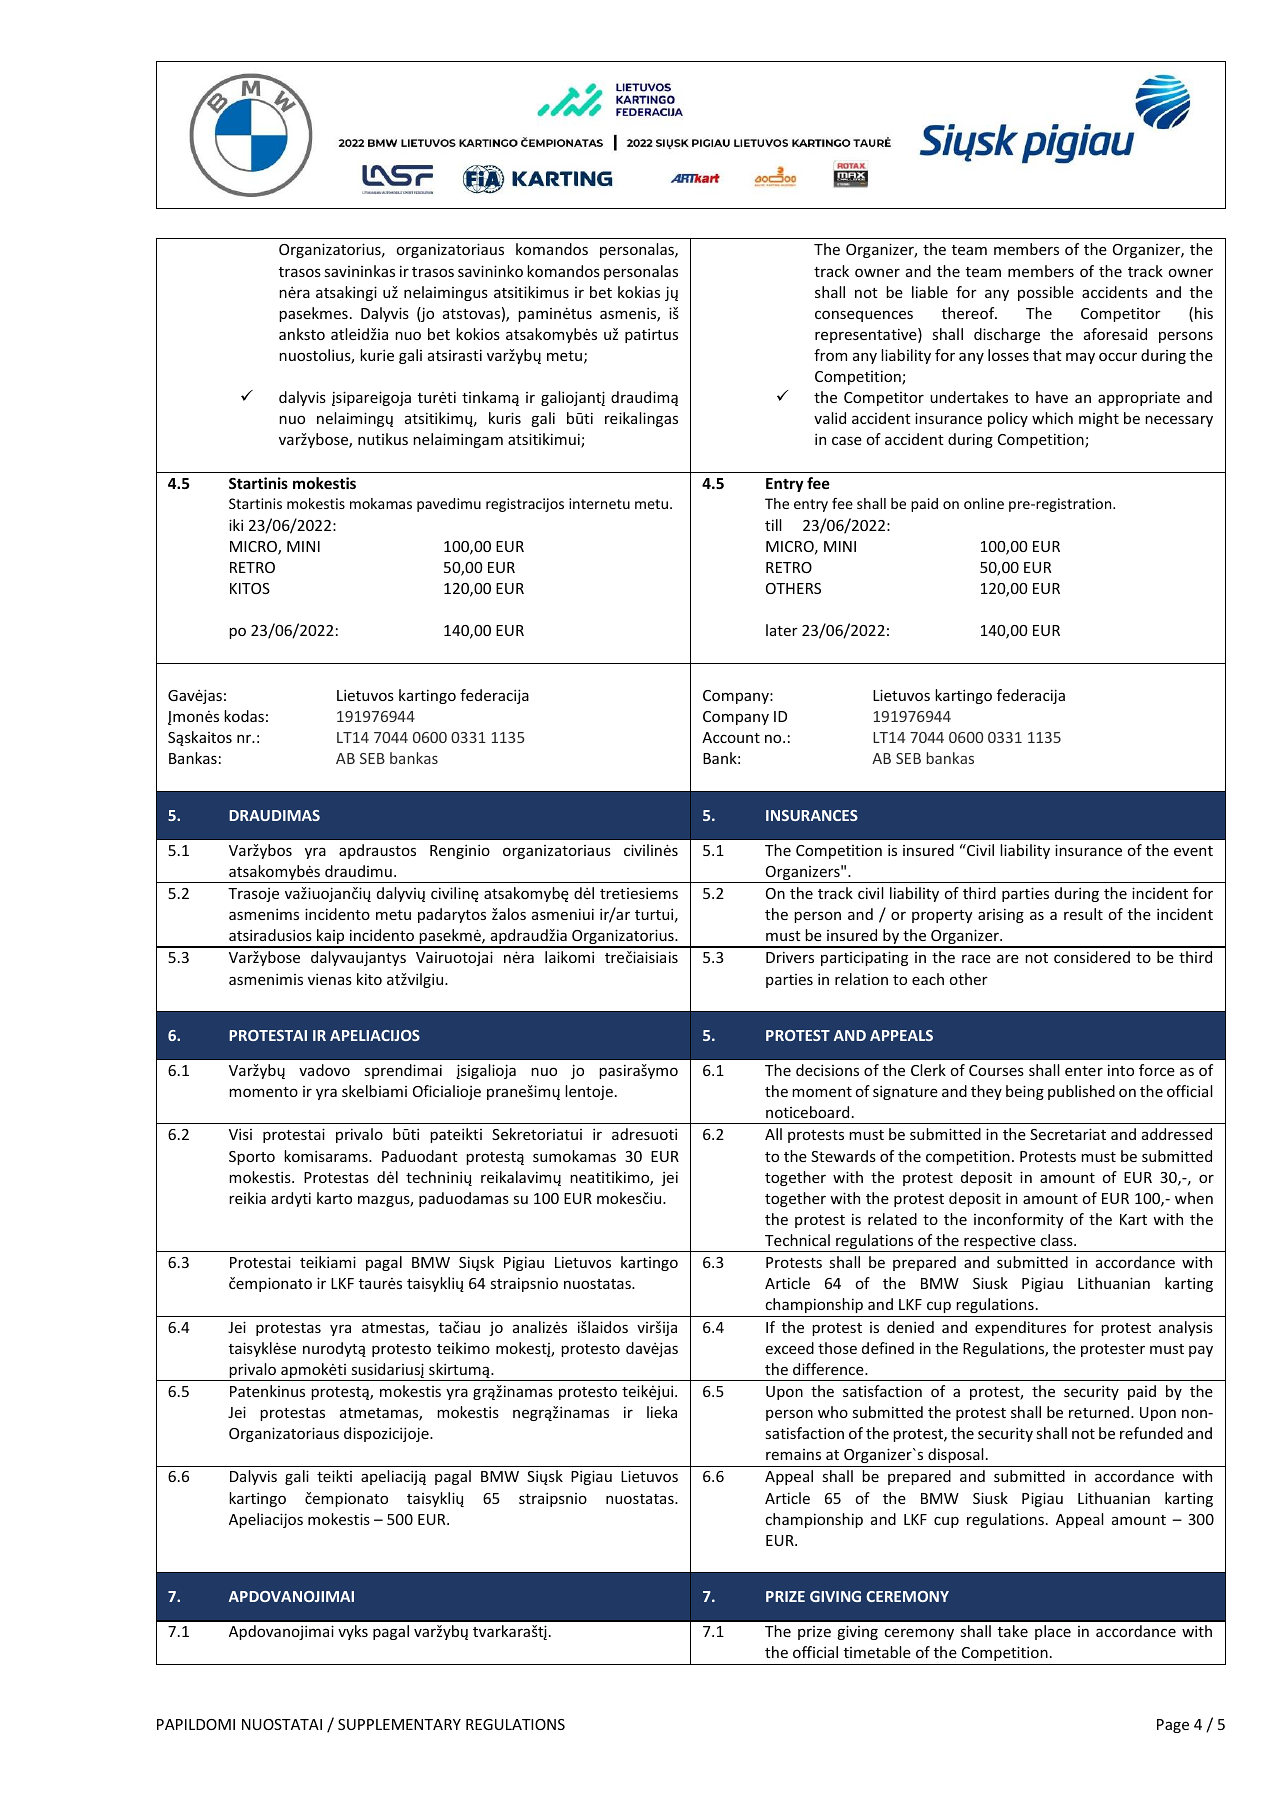 Image resolution: width=1287 pixels, height=1820 pixels. I want to click on consequences, so click(864, 316).
